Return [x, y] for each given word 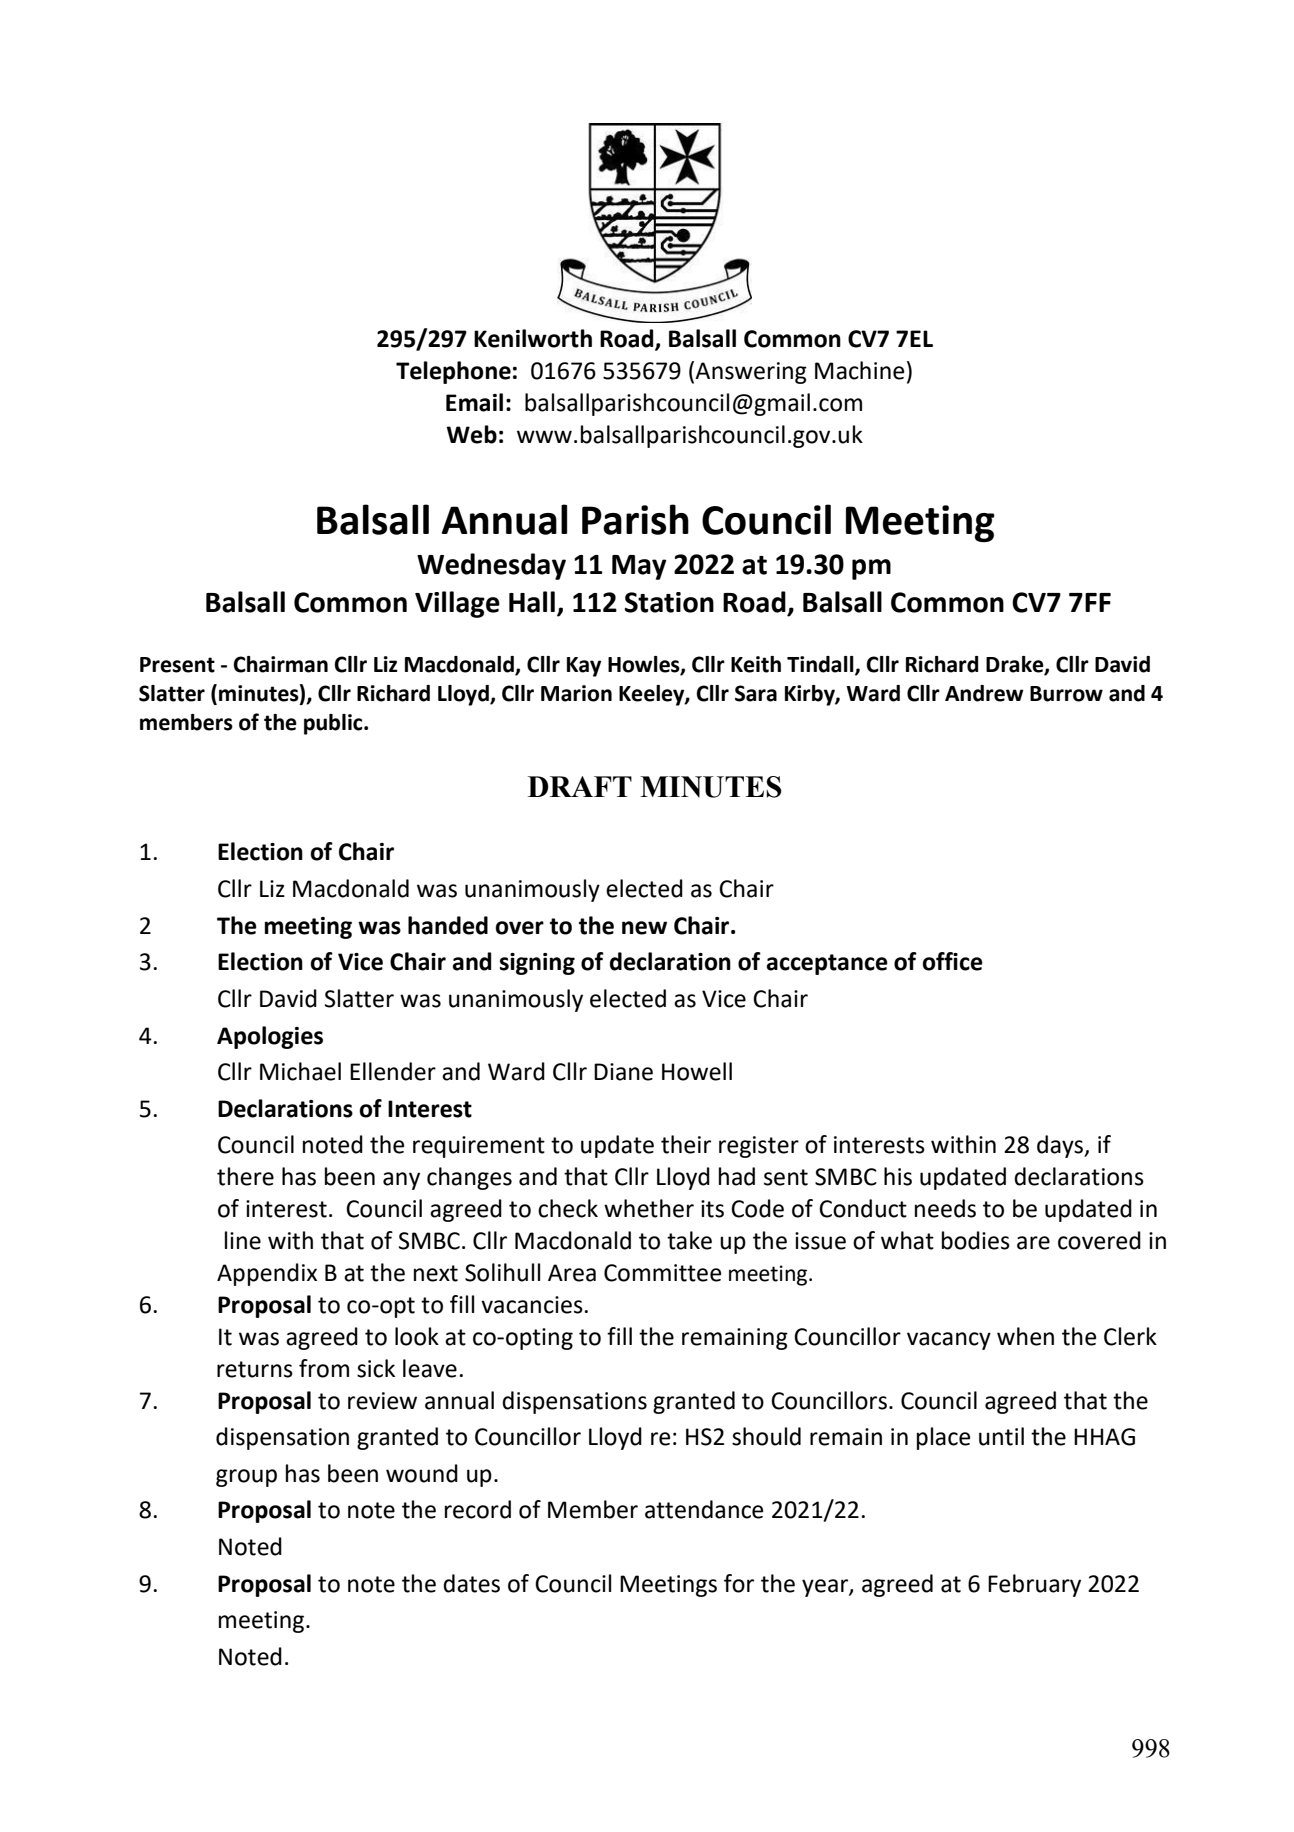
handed [448, 925]
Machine [859, 370]
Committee [662, 1273]
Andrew [984, 693]
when [1025, 1336]
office [953, 961]
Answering [751, 373]
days [1061, 1146]
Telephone [453, 372]
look [417, 1336]
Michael [300, 1071]
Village [457, 604]
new [644, 928]
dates [471, 1583]
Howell [697, 1071]
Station [669, 602]
